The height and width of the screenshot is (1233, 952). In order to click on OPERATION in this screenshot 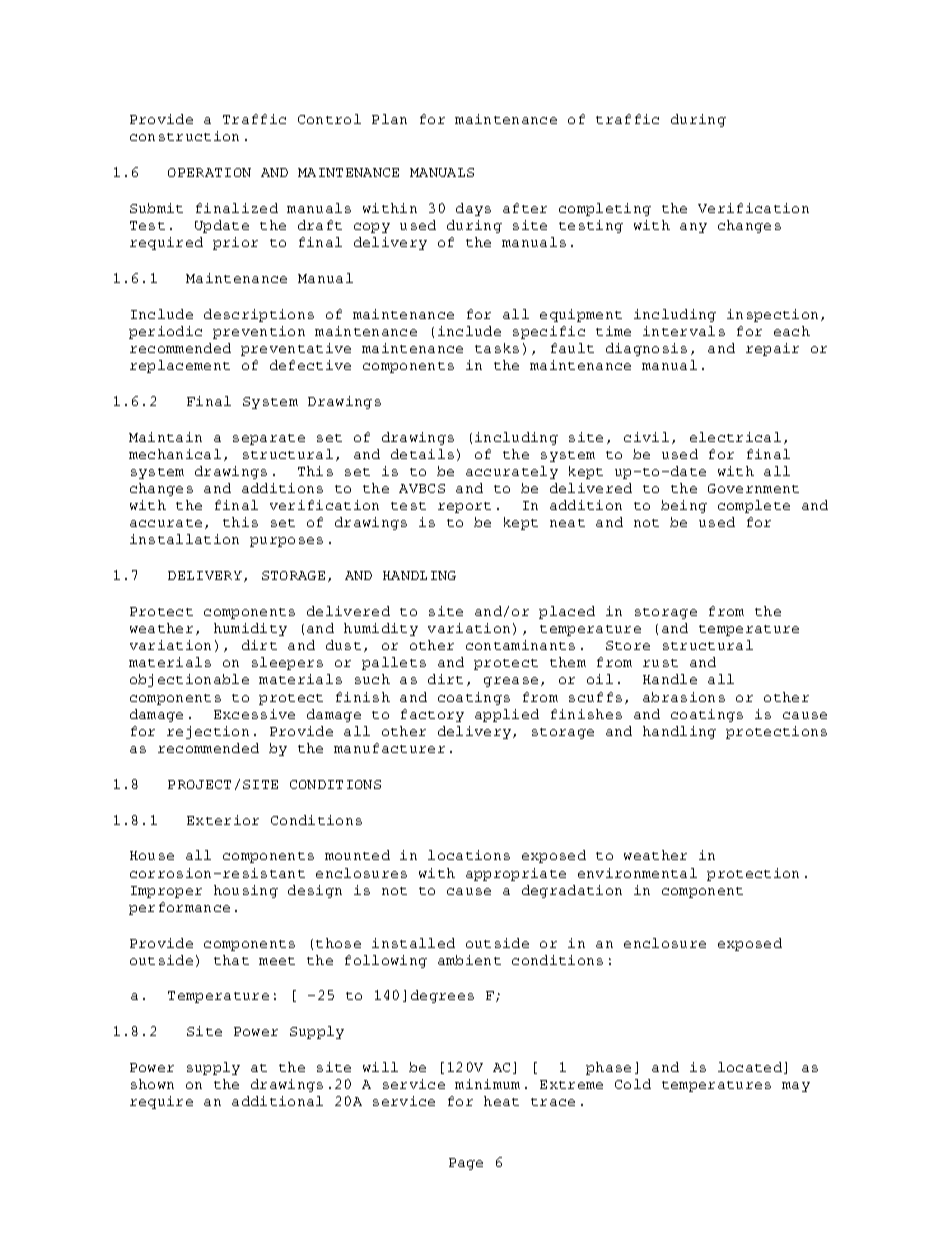, I will do `click(209, 172)`.
